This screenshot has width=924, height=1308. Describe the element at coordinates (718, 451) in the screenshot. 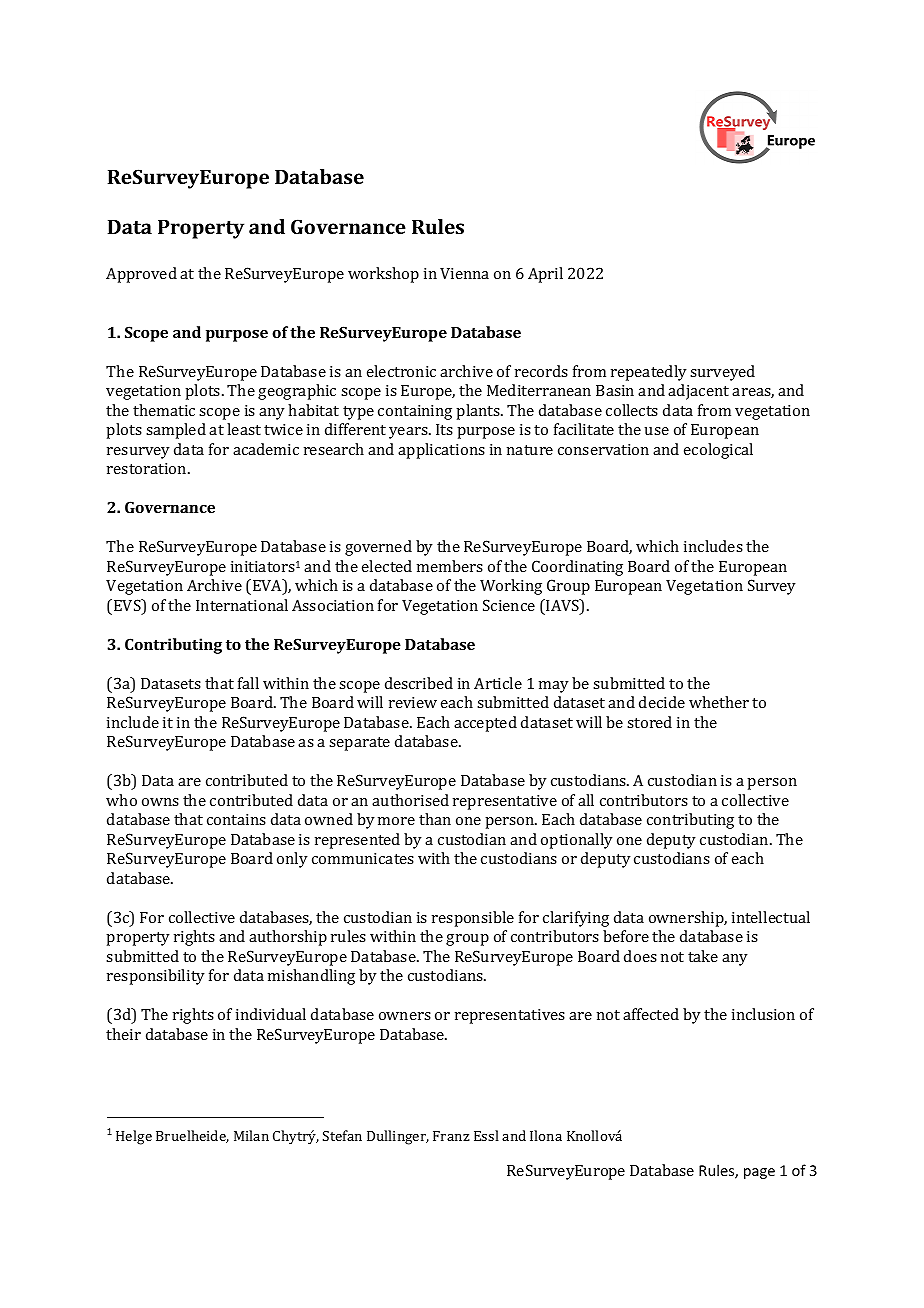

I see `ecological` at that location.
